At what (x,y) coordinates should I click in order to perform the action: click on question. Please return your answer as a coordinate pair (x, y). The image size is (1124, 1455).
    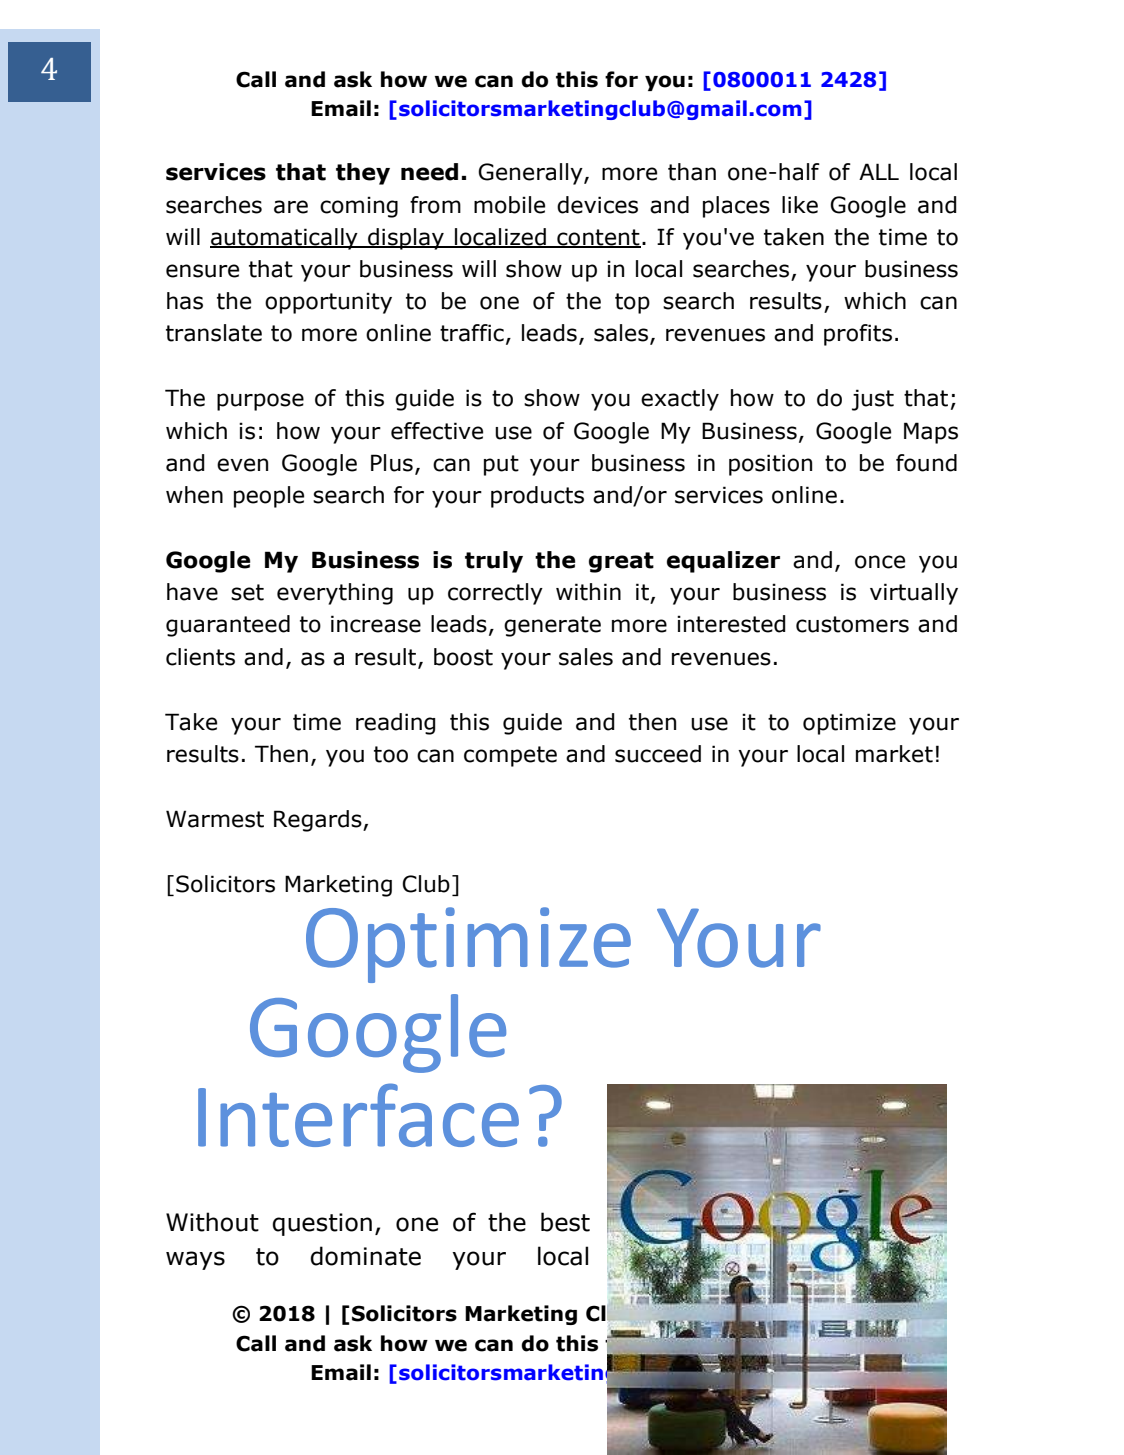
    Looking at the image, I should click on (322, 1224).
